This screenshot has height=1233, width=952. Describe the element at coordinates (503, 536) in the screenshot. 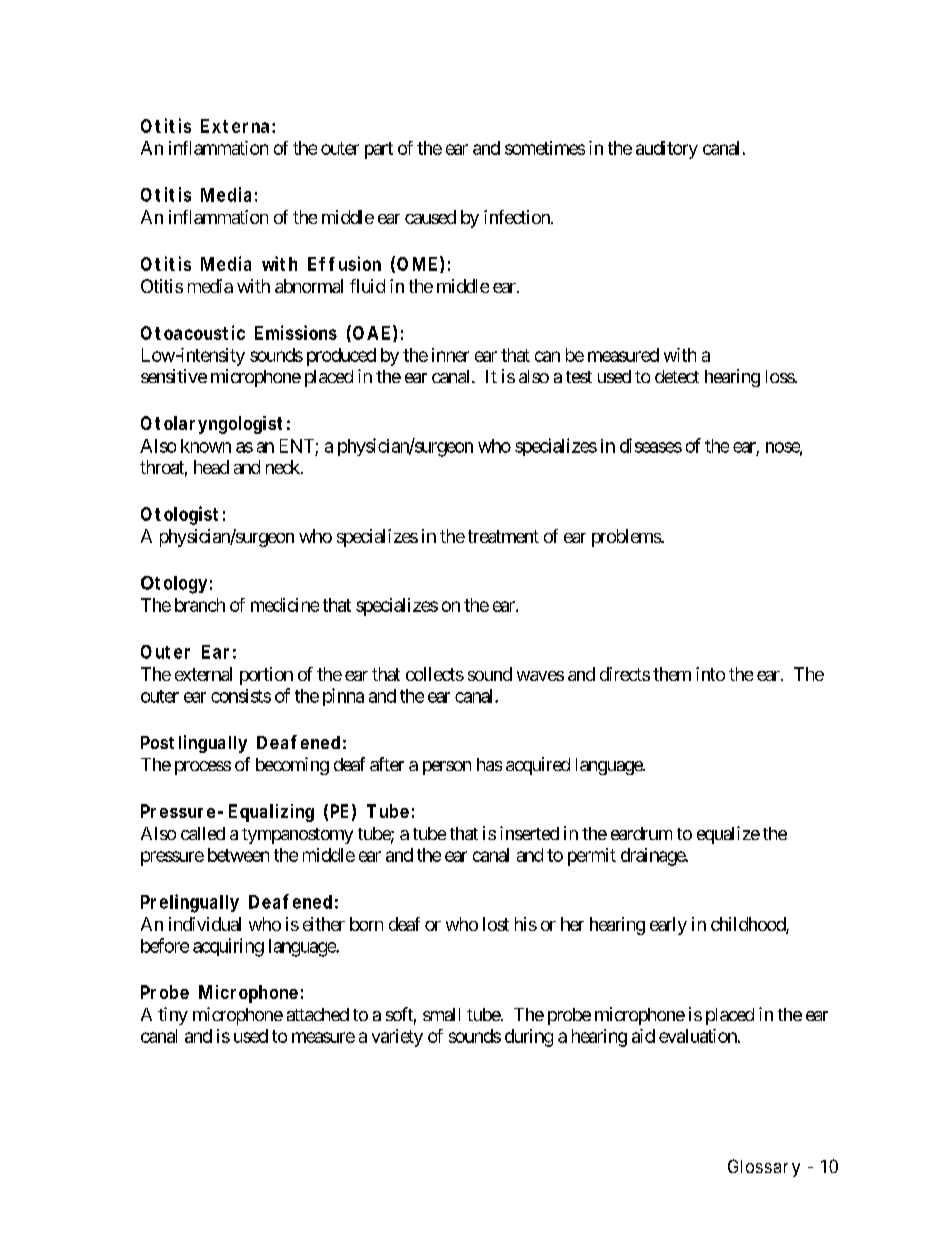

I see `treatment` at that location.
